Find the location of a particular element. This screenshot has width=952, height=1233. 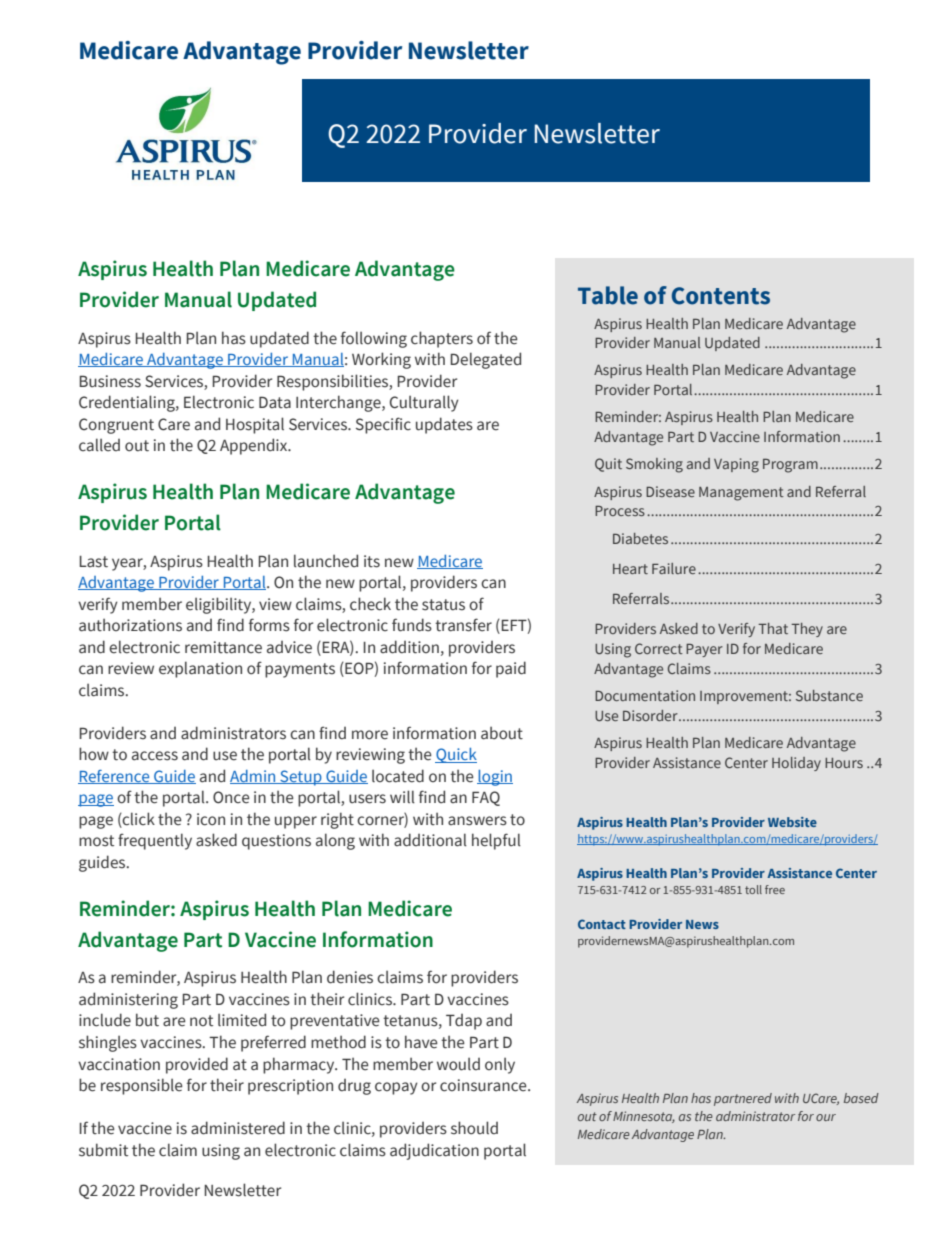

Business is located at coordinates (110, 381).
